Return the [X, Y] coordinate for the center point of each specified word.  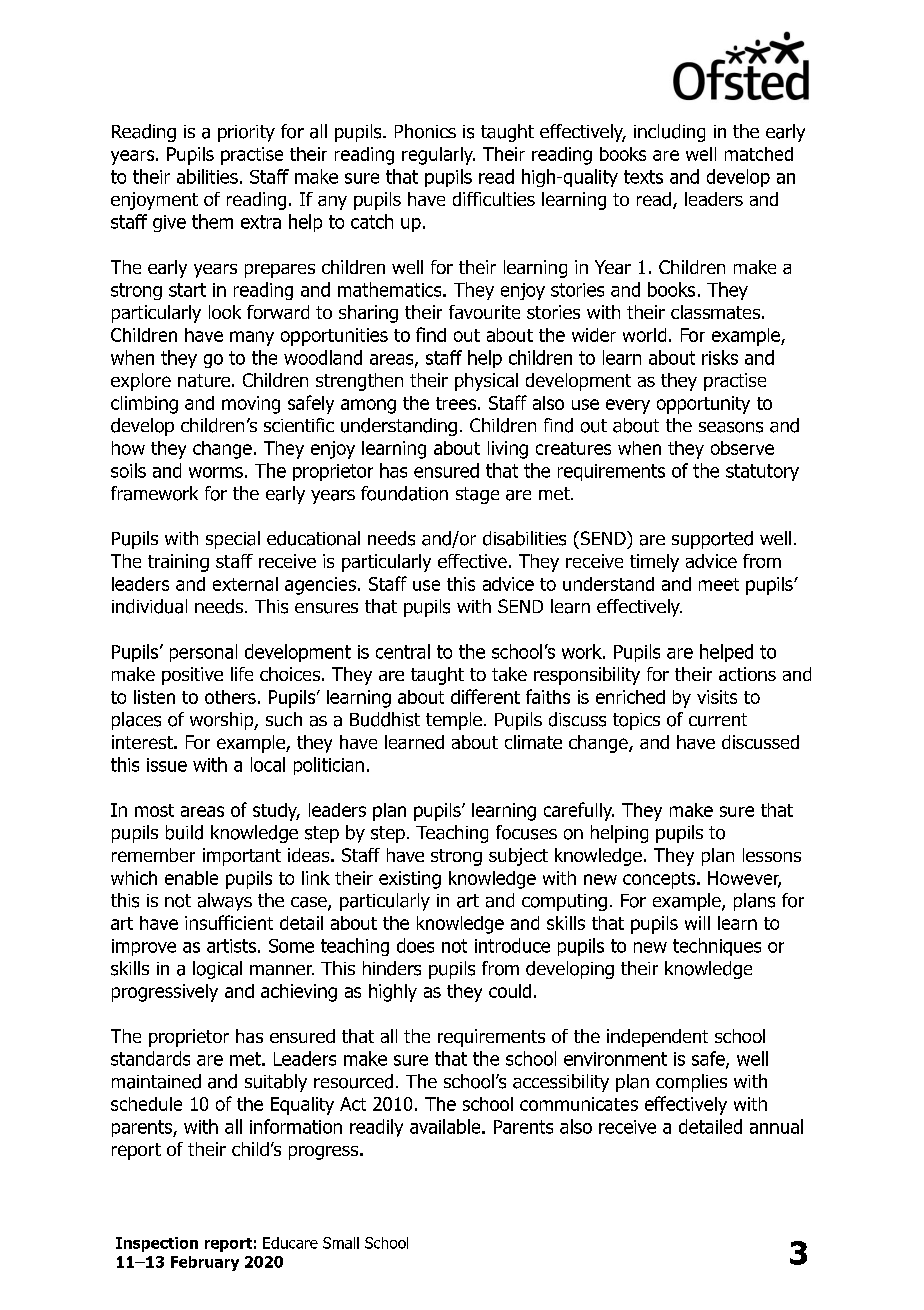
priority [246, 133]
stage [477, 495]
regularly [438, 156]
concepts [660, 880]
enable [191, 878]
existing [410, 880]
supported [712, 540]
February [205, 1263]
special [233, 540]
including [669, 133]
